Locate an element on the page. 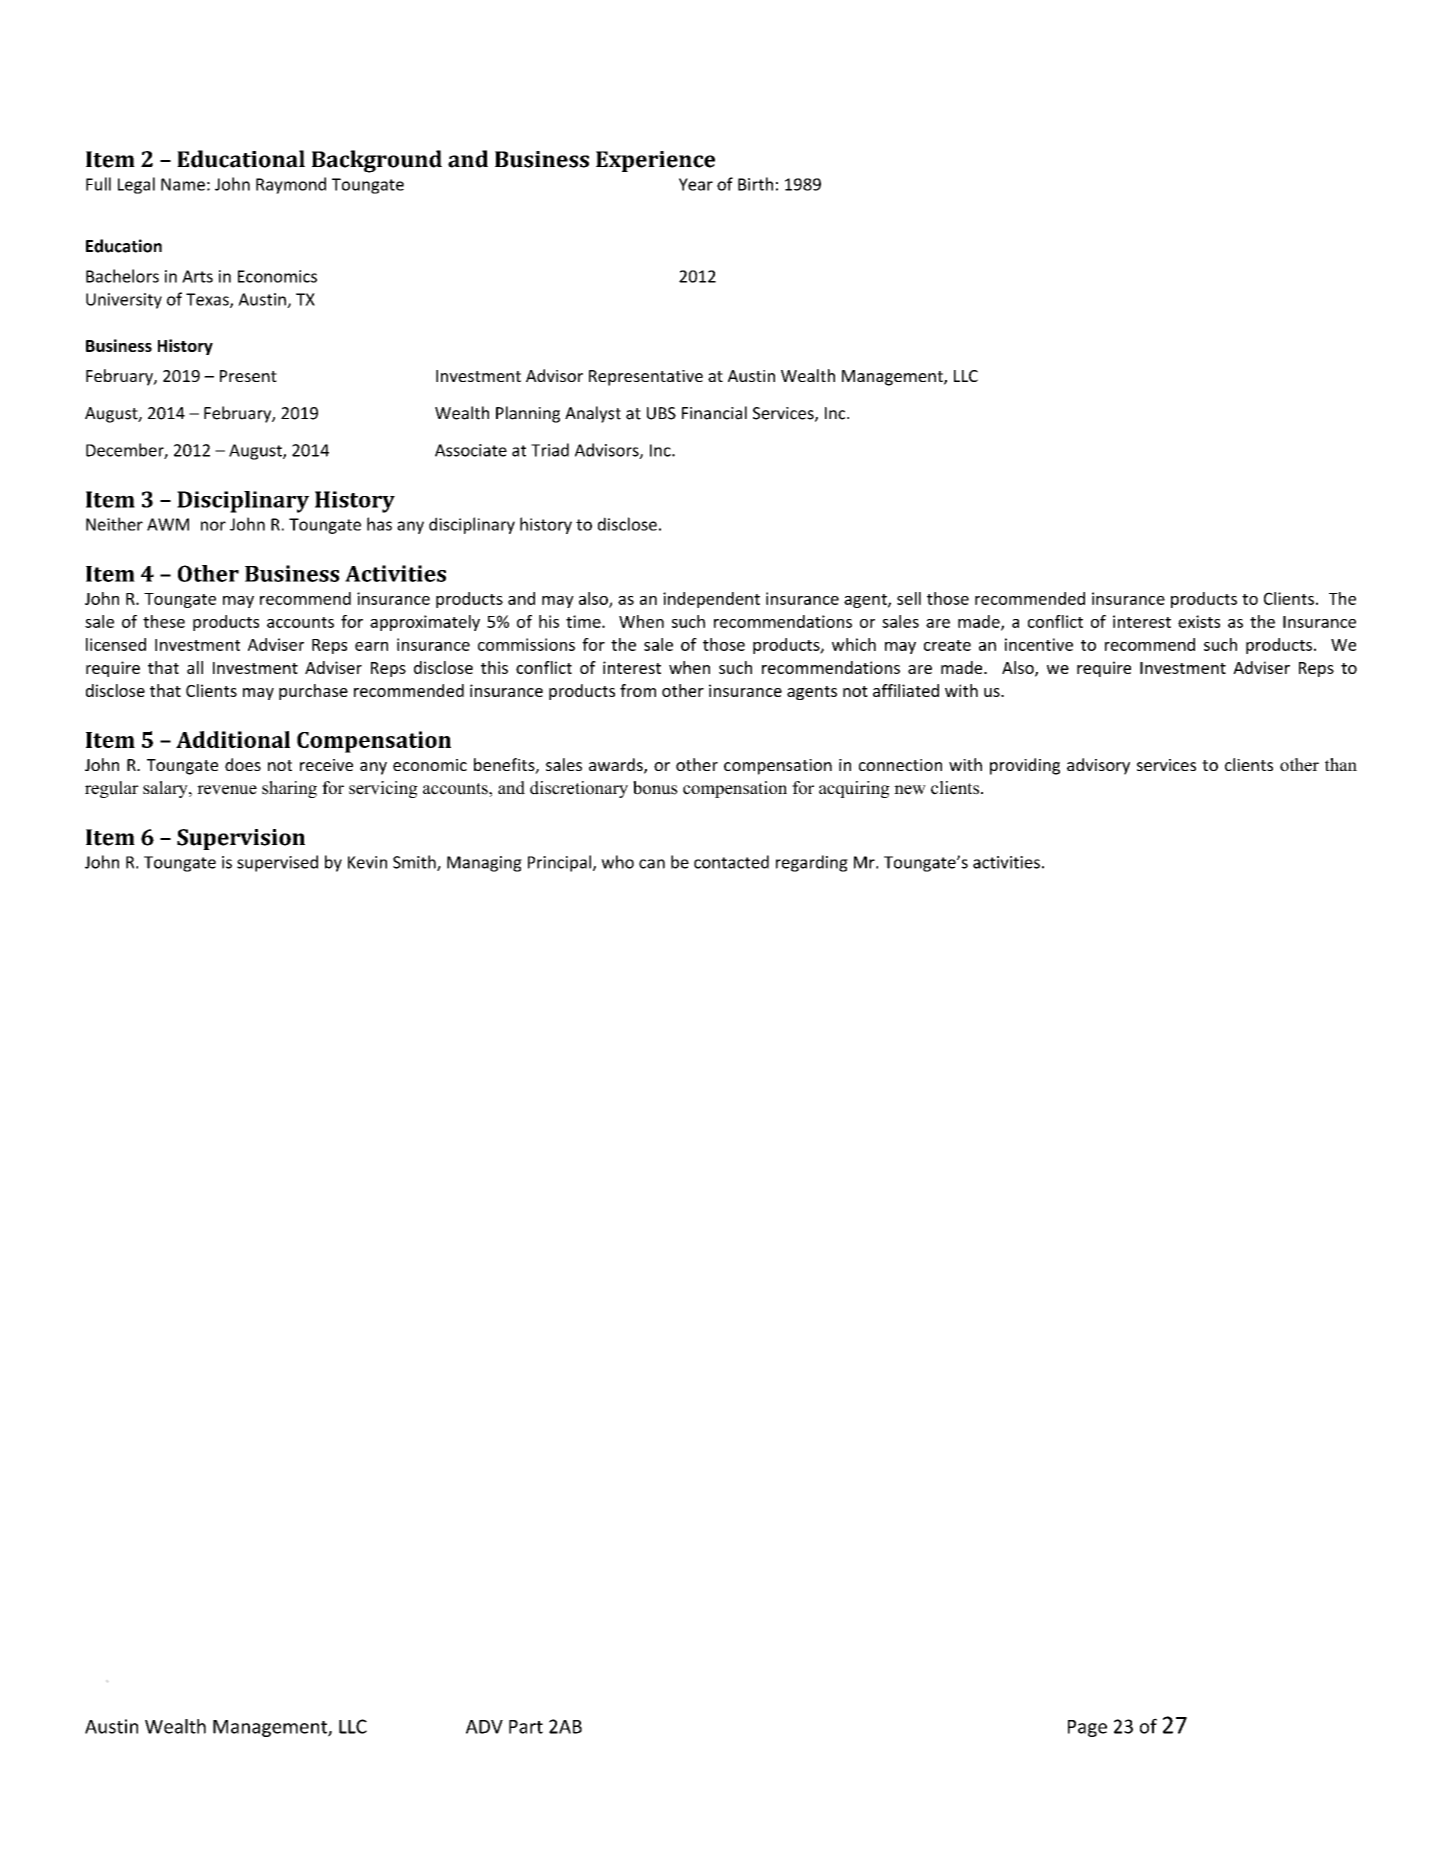 Image resolution: width=1442 pixels, height=1867 pixels. supervised is located at coordinates (277, 863).
